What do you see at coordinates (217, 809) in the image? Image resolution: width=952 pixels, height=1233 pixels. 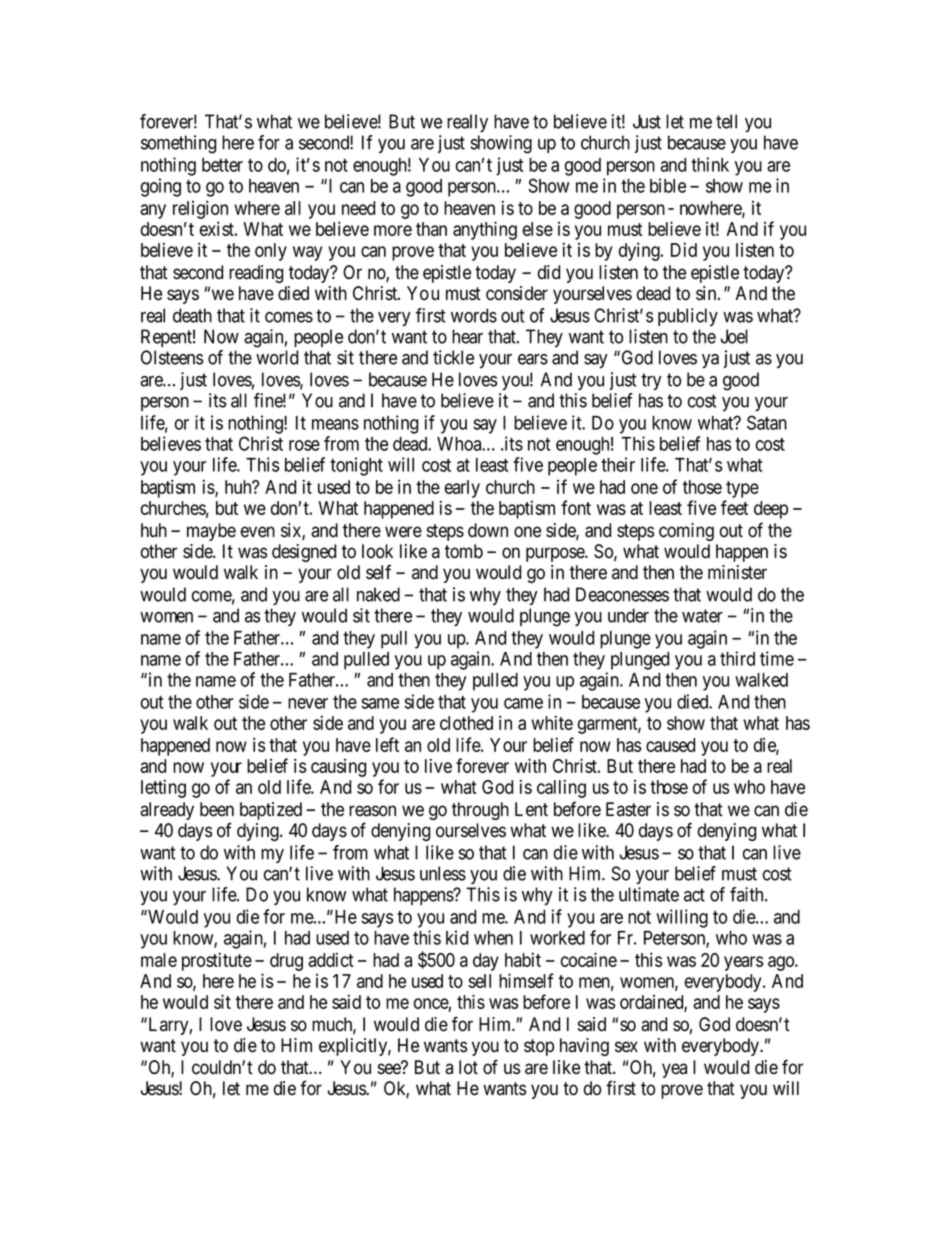 I see `been` at bounding box center [217, 809].
